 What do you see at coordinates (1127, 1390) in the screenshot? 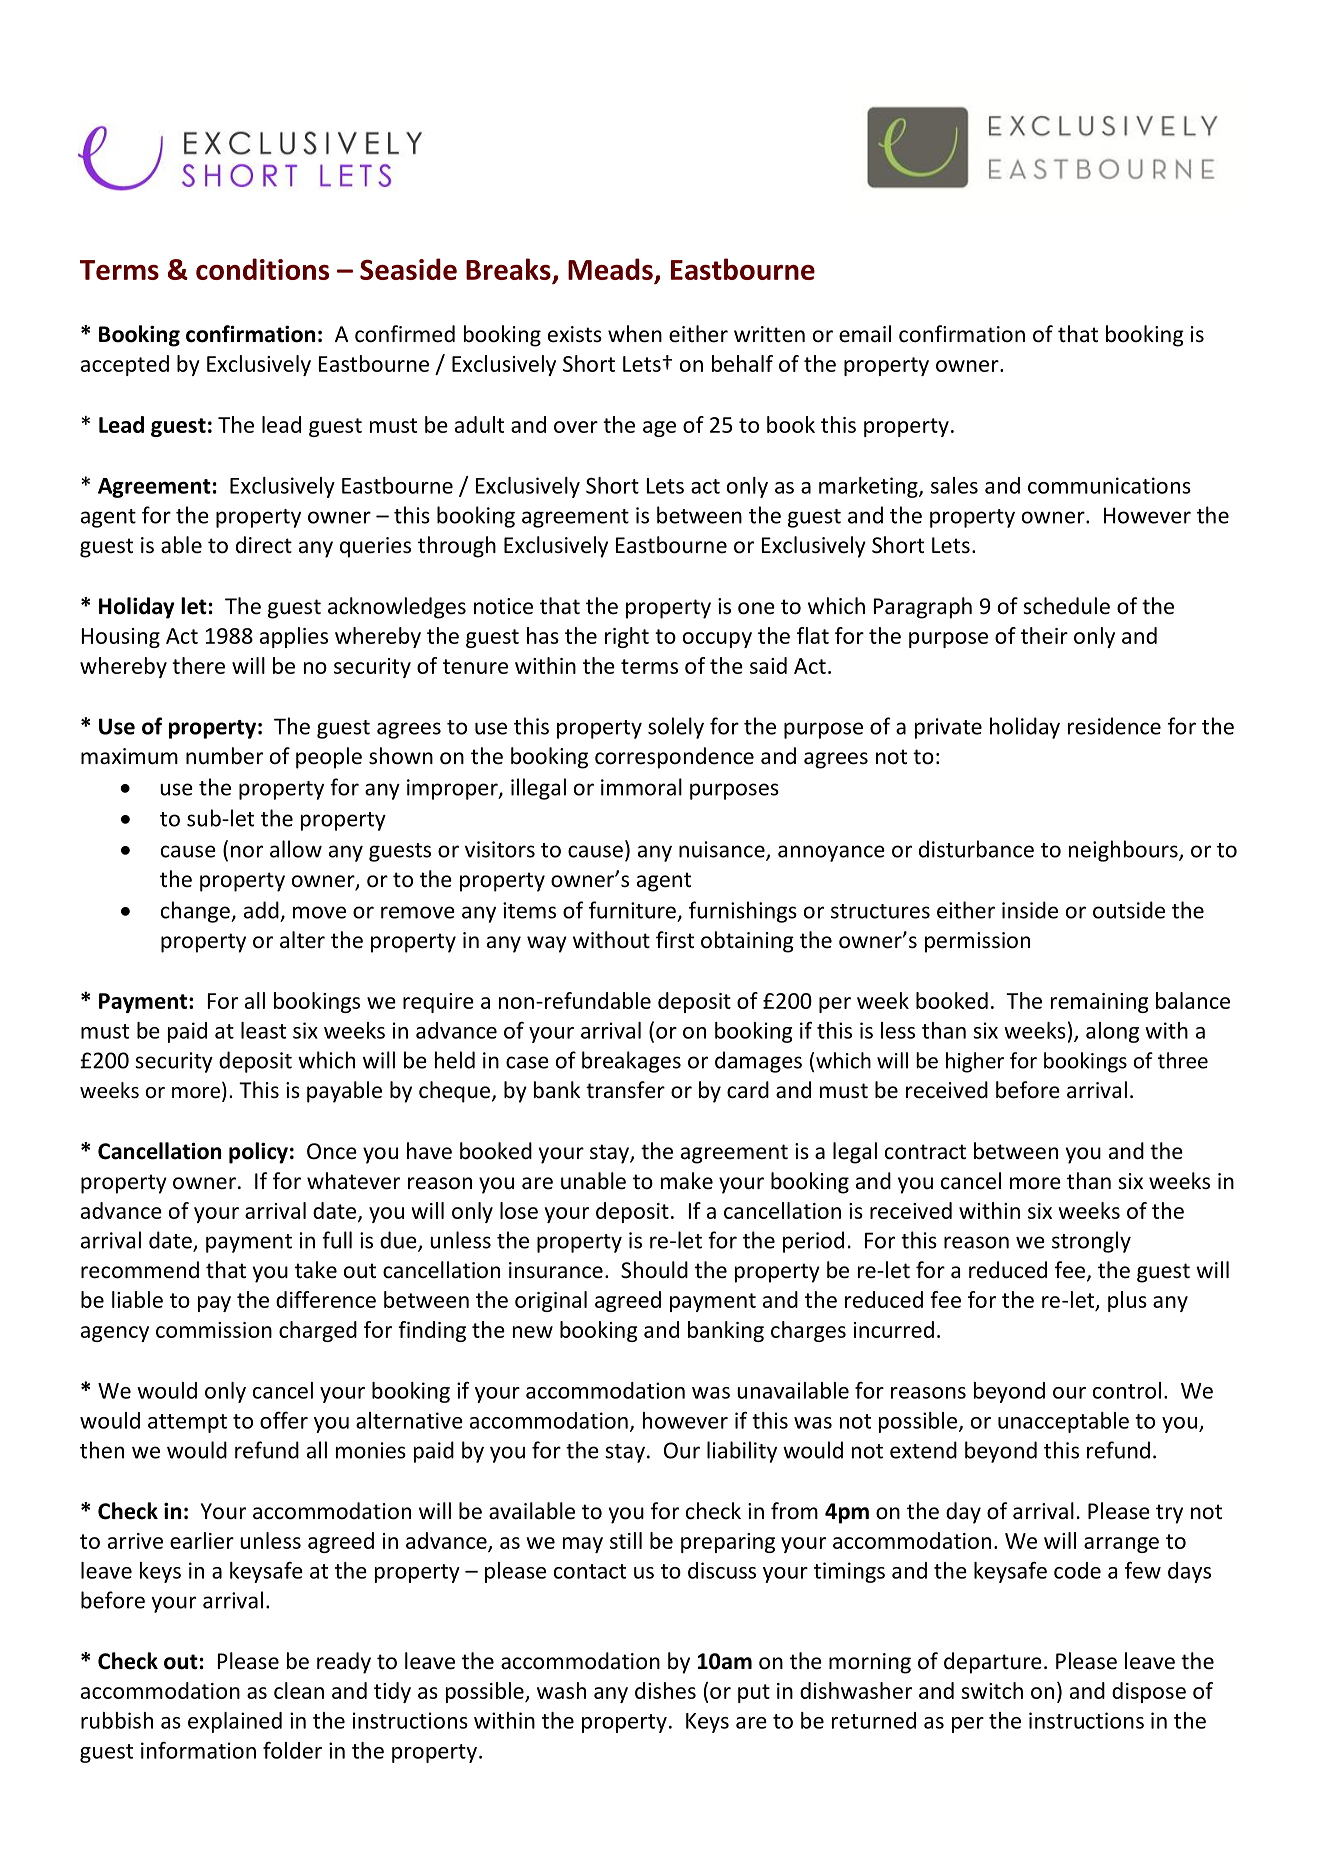
I see `control` at bounding box center [1127, 1390].
